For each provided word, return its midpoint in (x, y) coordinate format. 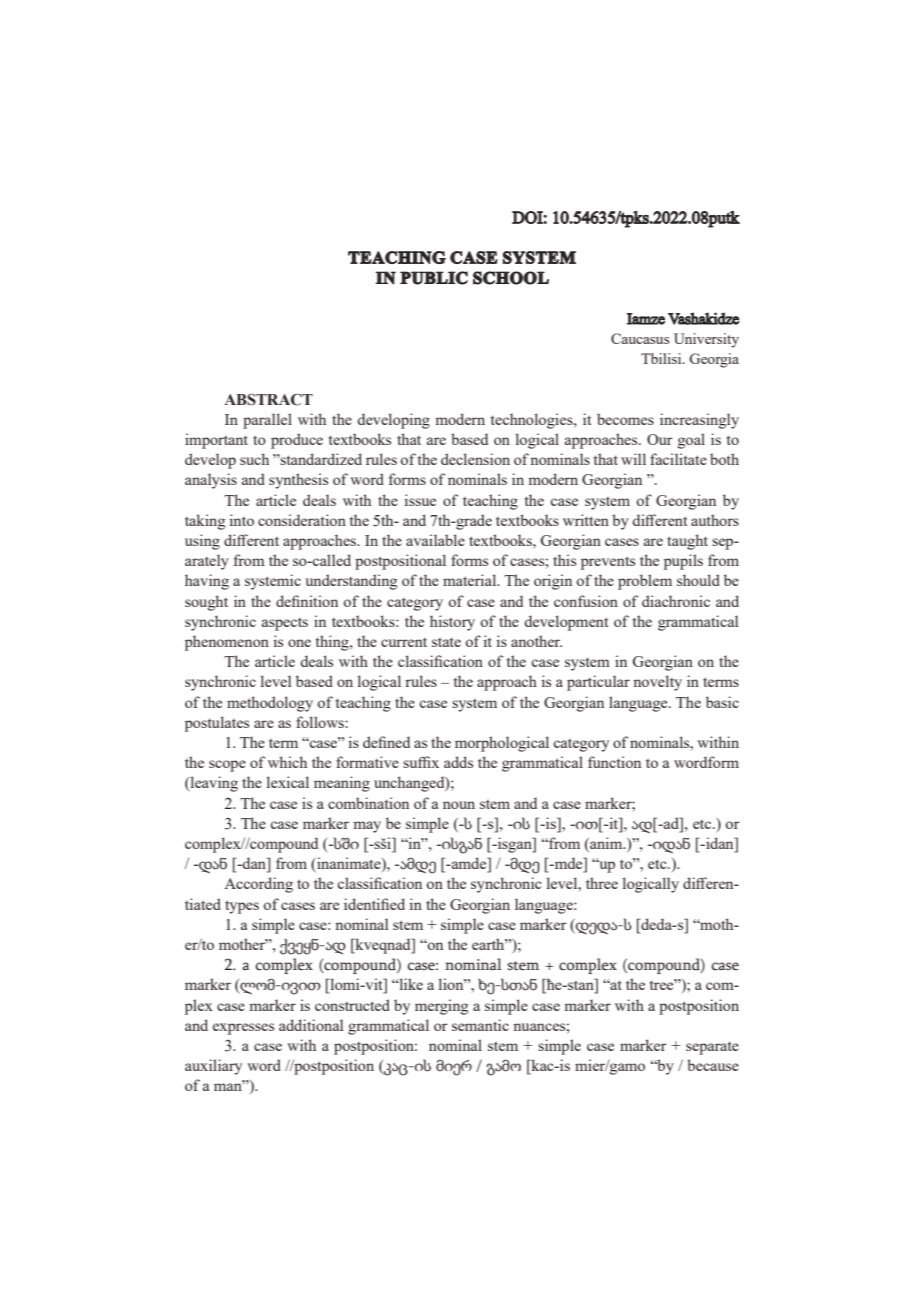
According (258, 885)
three (602, 883)
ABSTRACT (268, 400)
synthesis (298, 481)
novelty (657, 683)
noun (459, 805)
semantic (480, 1025)
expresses (243, 1029)
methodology (270, 704)
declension (475, 459)
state (446, 642)
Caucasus (640, 338)
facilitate (678, 459)
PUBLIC (434, 278)
